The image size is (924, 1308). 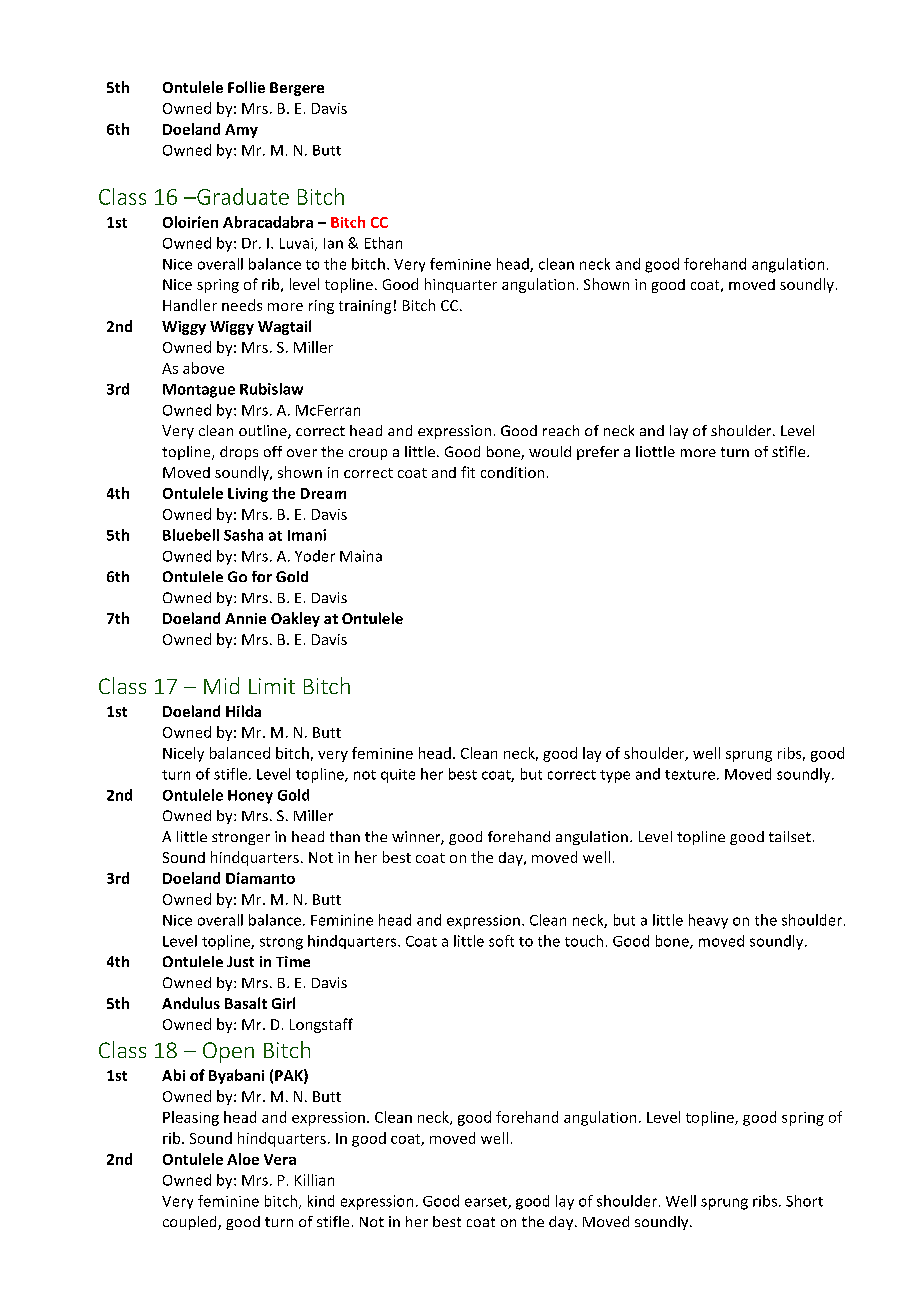 I want to click on reach, so click(x=561, y=430).
